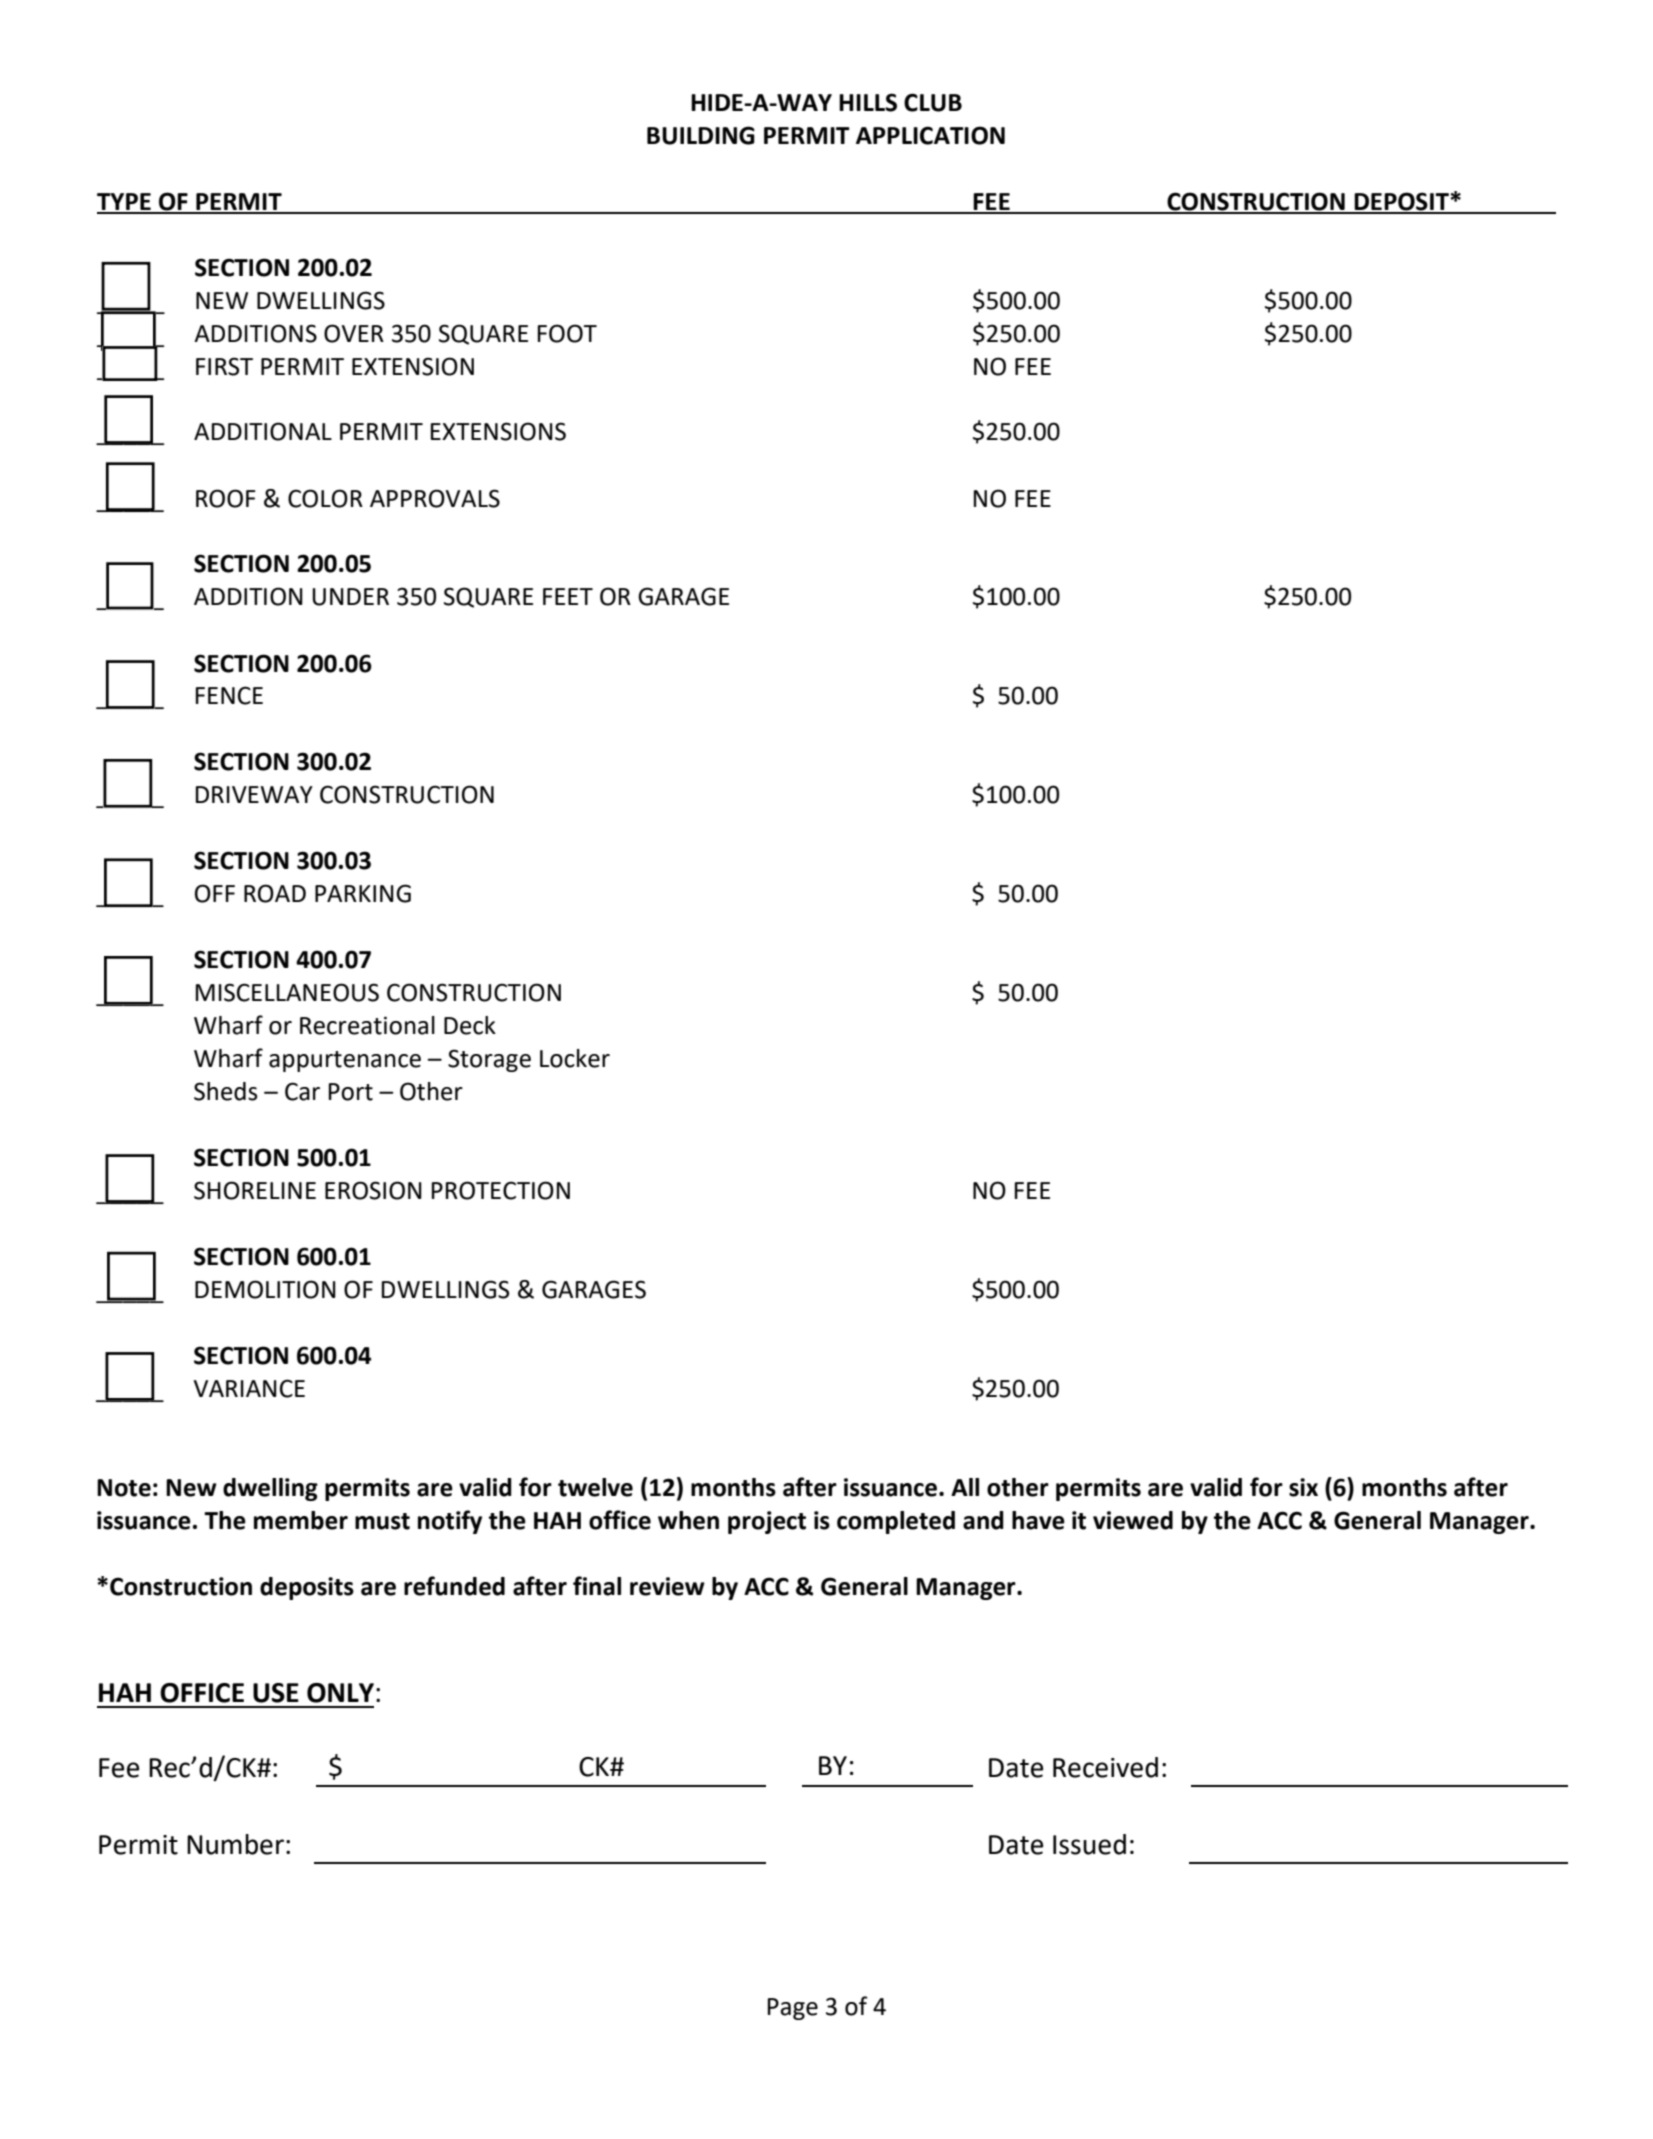 This screenshot has height=2139, width=1653. Describe the element at coordinates (301, 1520) in the screenshot. I see `member` at that location.
